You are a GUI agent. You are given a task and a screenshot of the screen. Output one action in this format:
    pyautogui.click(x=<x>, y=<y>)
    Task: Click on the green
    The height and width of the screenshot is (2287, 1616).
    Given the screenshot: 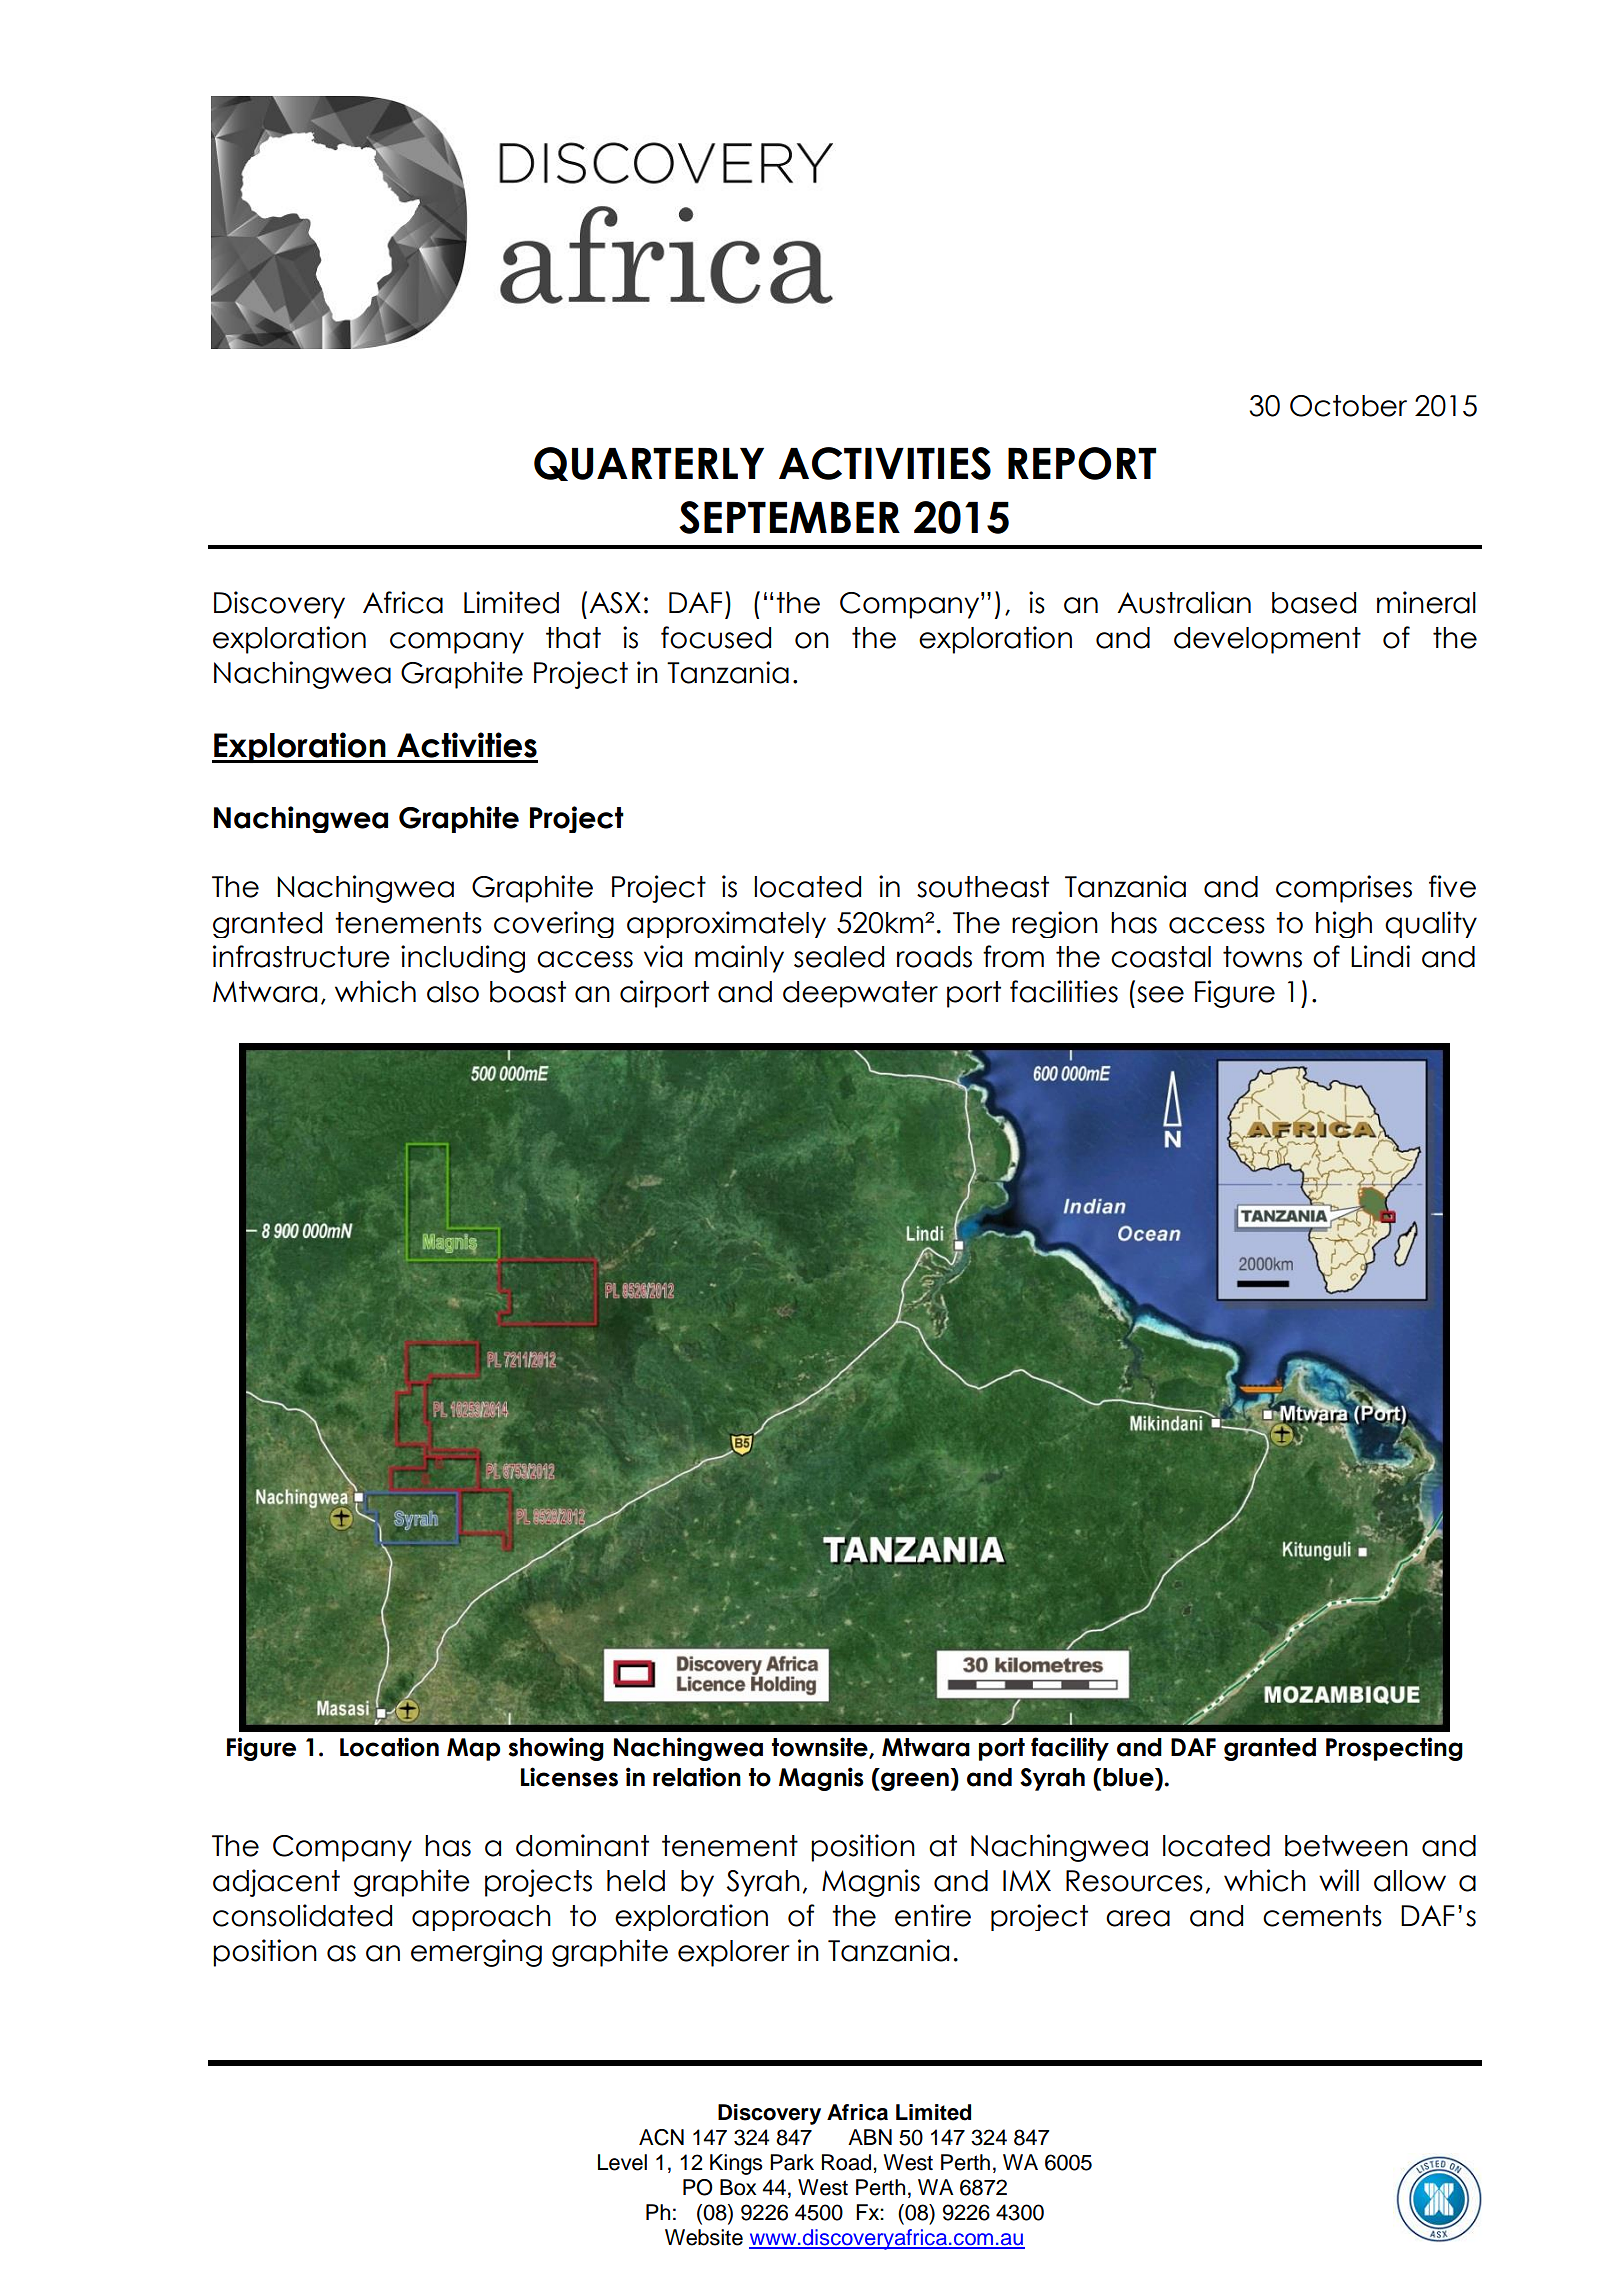 What is the action you would take?
    pyautogui.click(x=914, y=1781)
